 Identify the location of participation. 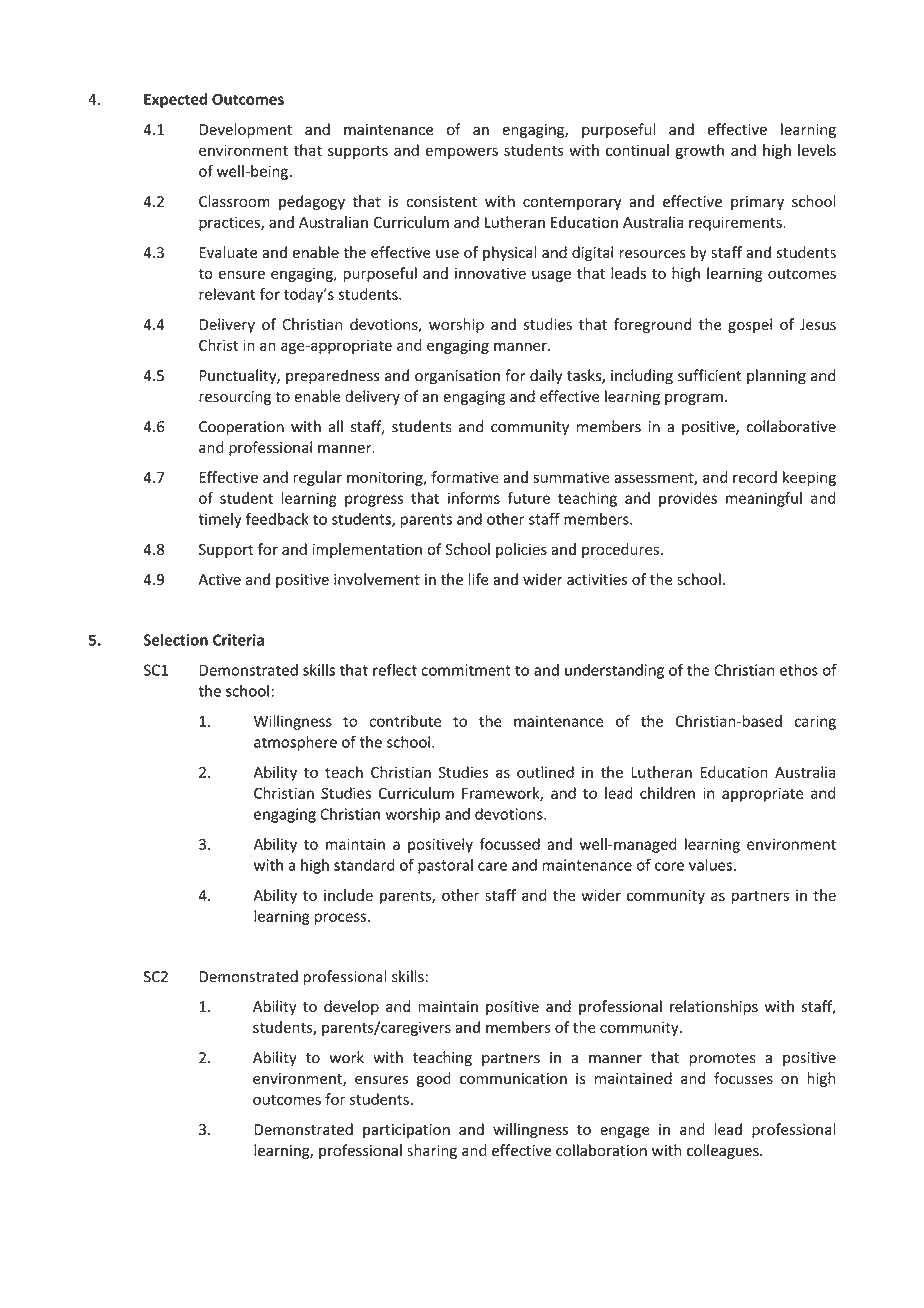
(406, 1131).
